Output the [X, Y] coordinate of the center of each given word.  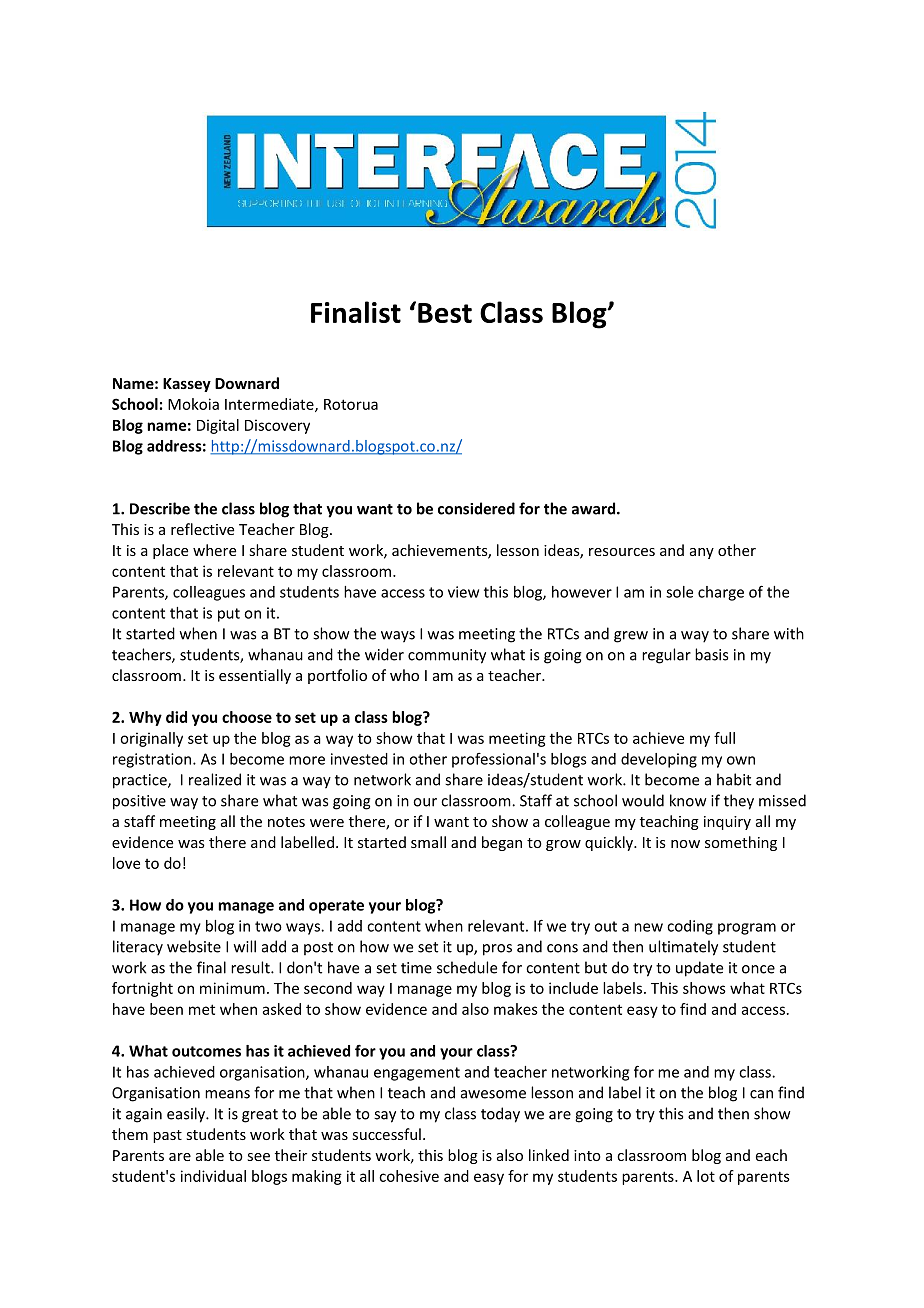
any [702, 553]
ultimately [683, 948]
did [176, 717]
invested [359, 759]
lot [706, 1176]
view [463, 592]
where [214, 550]
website [194, 946]
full [724, 738]
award [595, 508]
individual [213, 1176]
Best [445, 313]
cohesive [409, 1176]
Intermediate [270, 405]
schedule [467, 967]
